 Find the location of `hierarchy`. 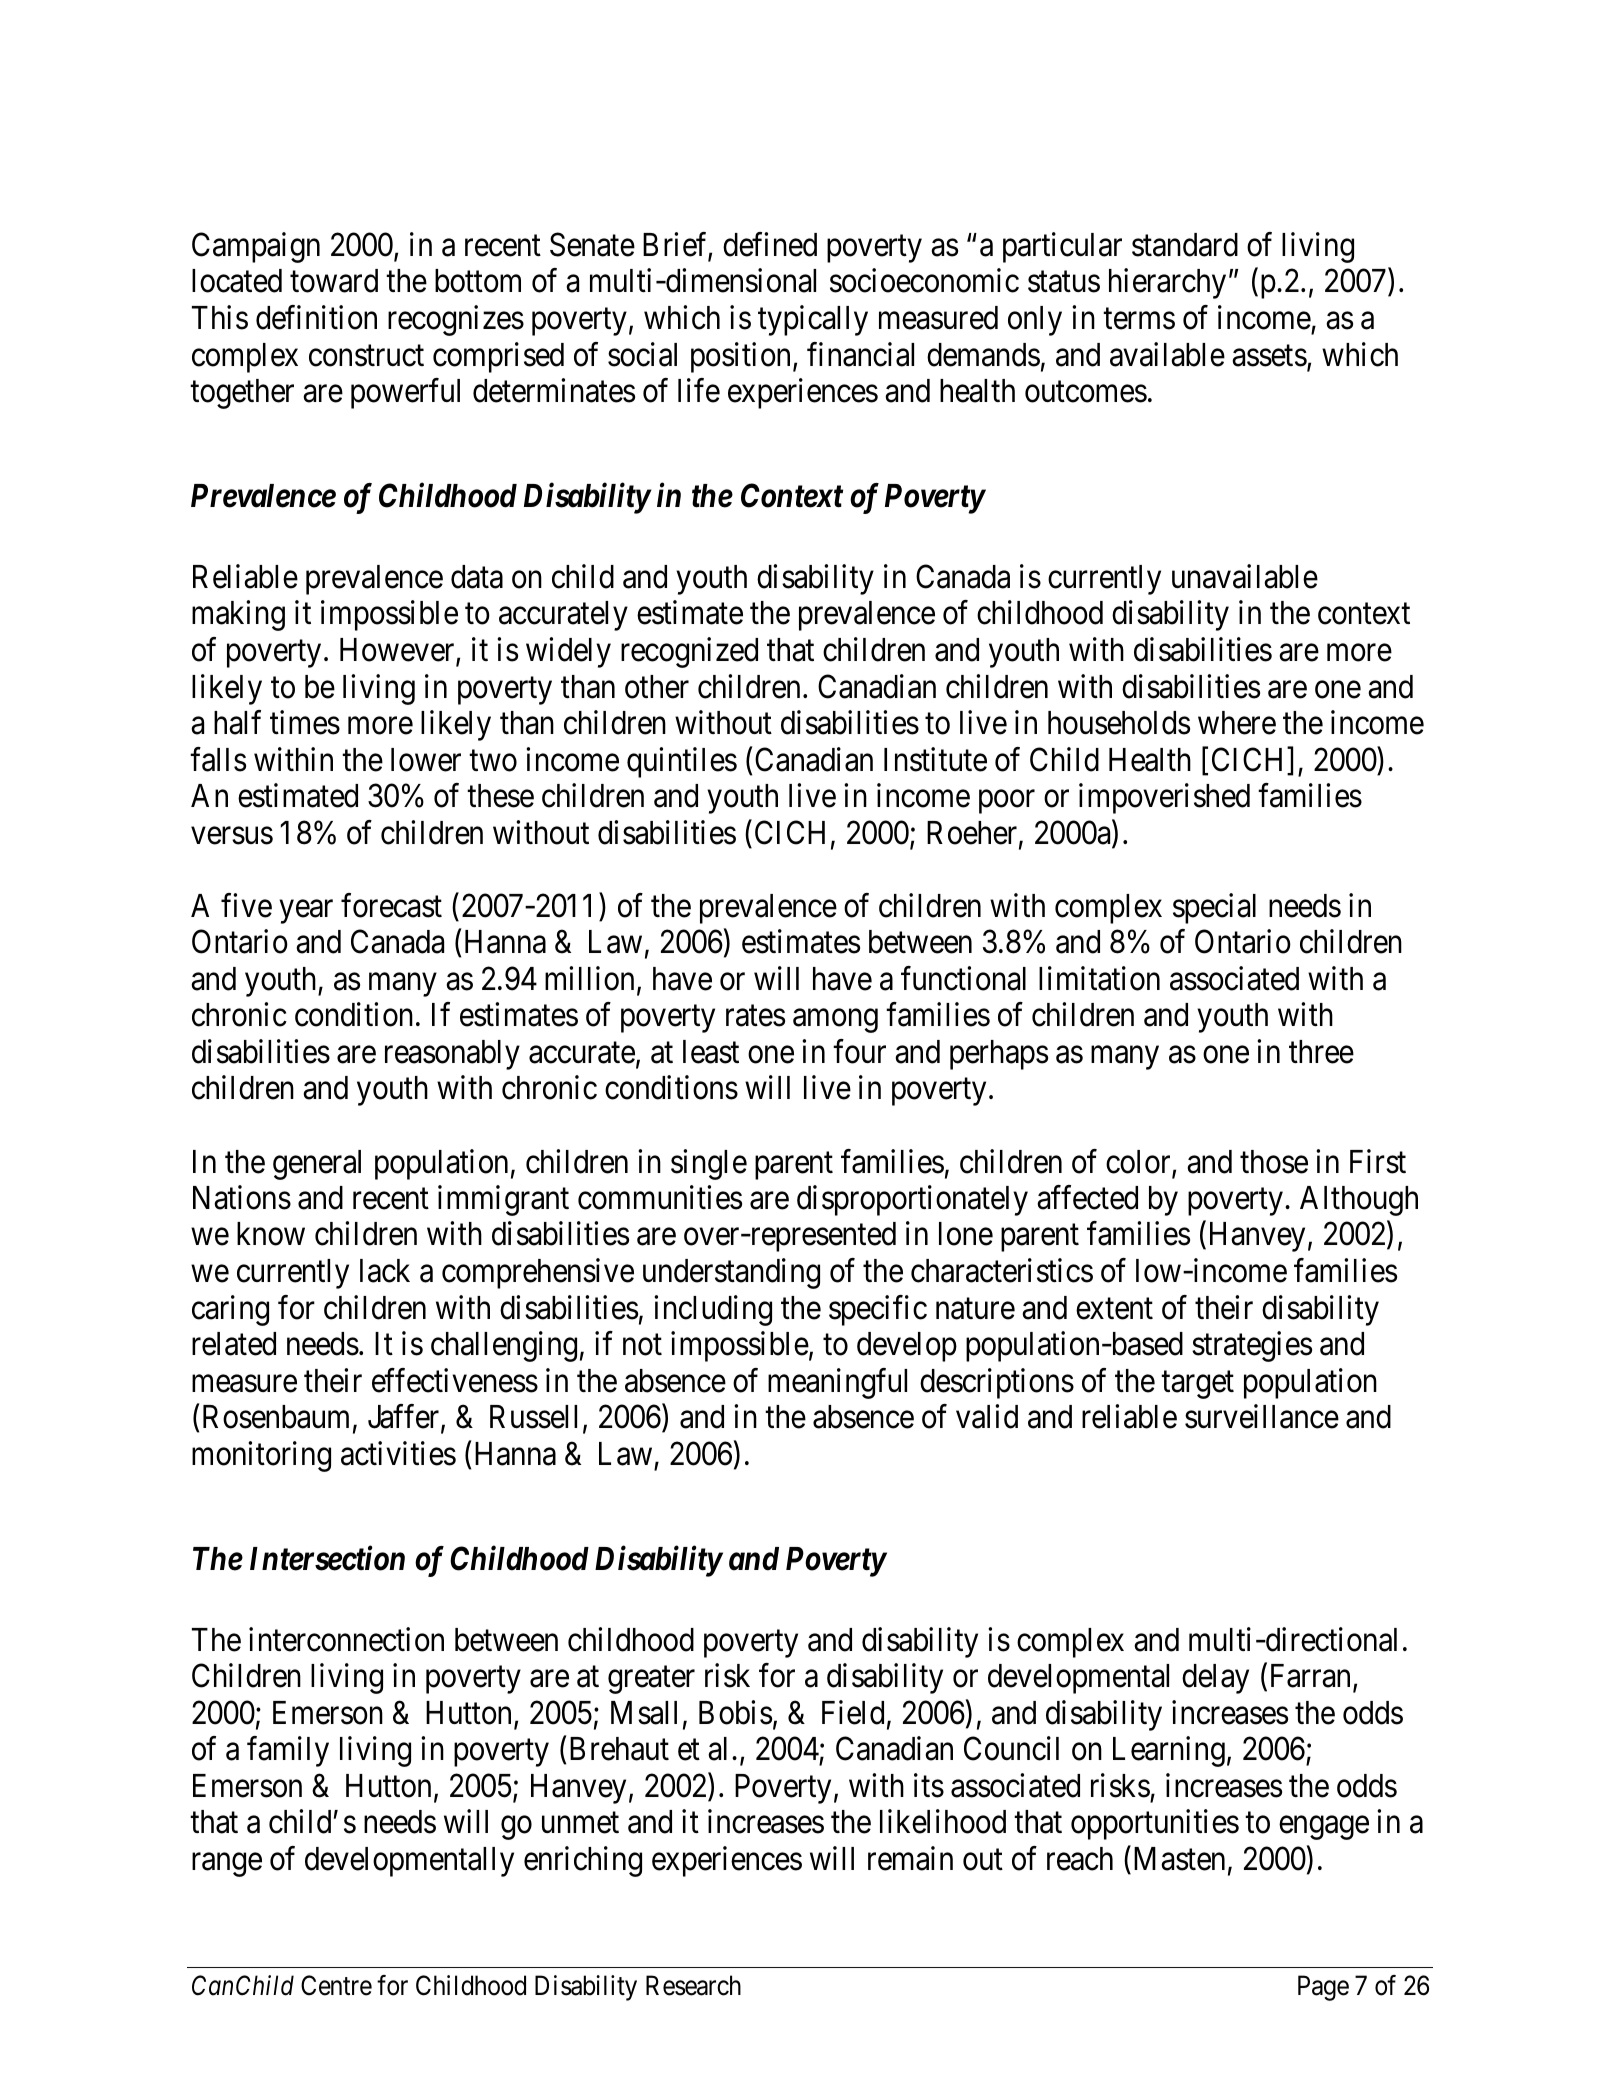

hierarchy is located at coordinates (1167, 284).
